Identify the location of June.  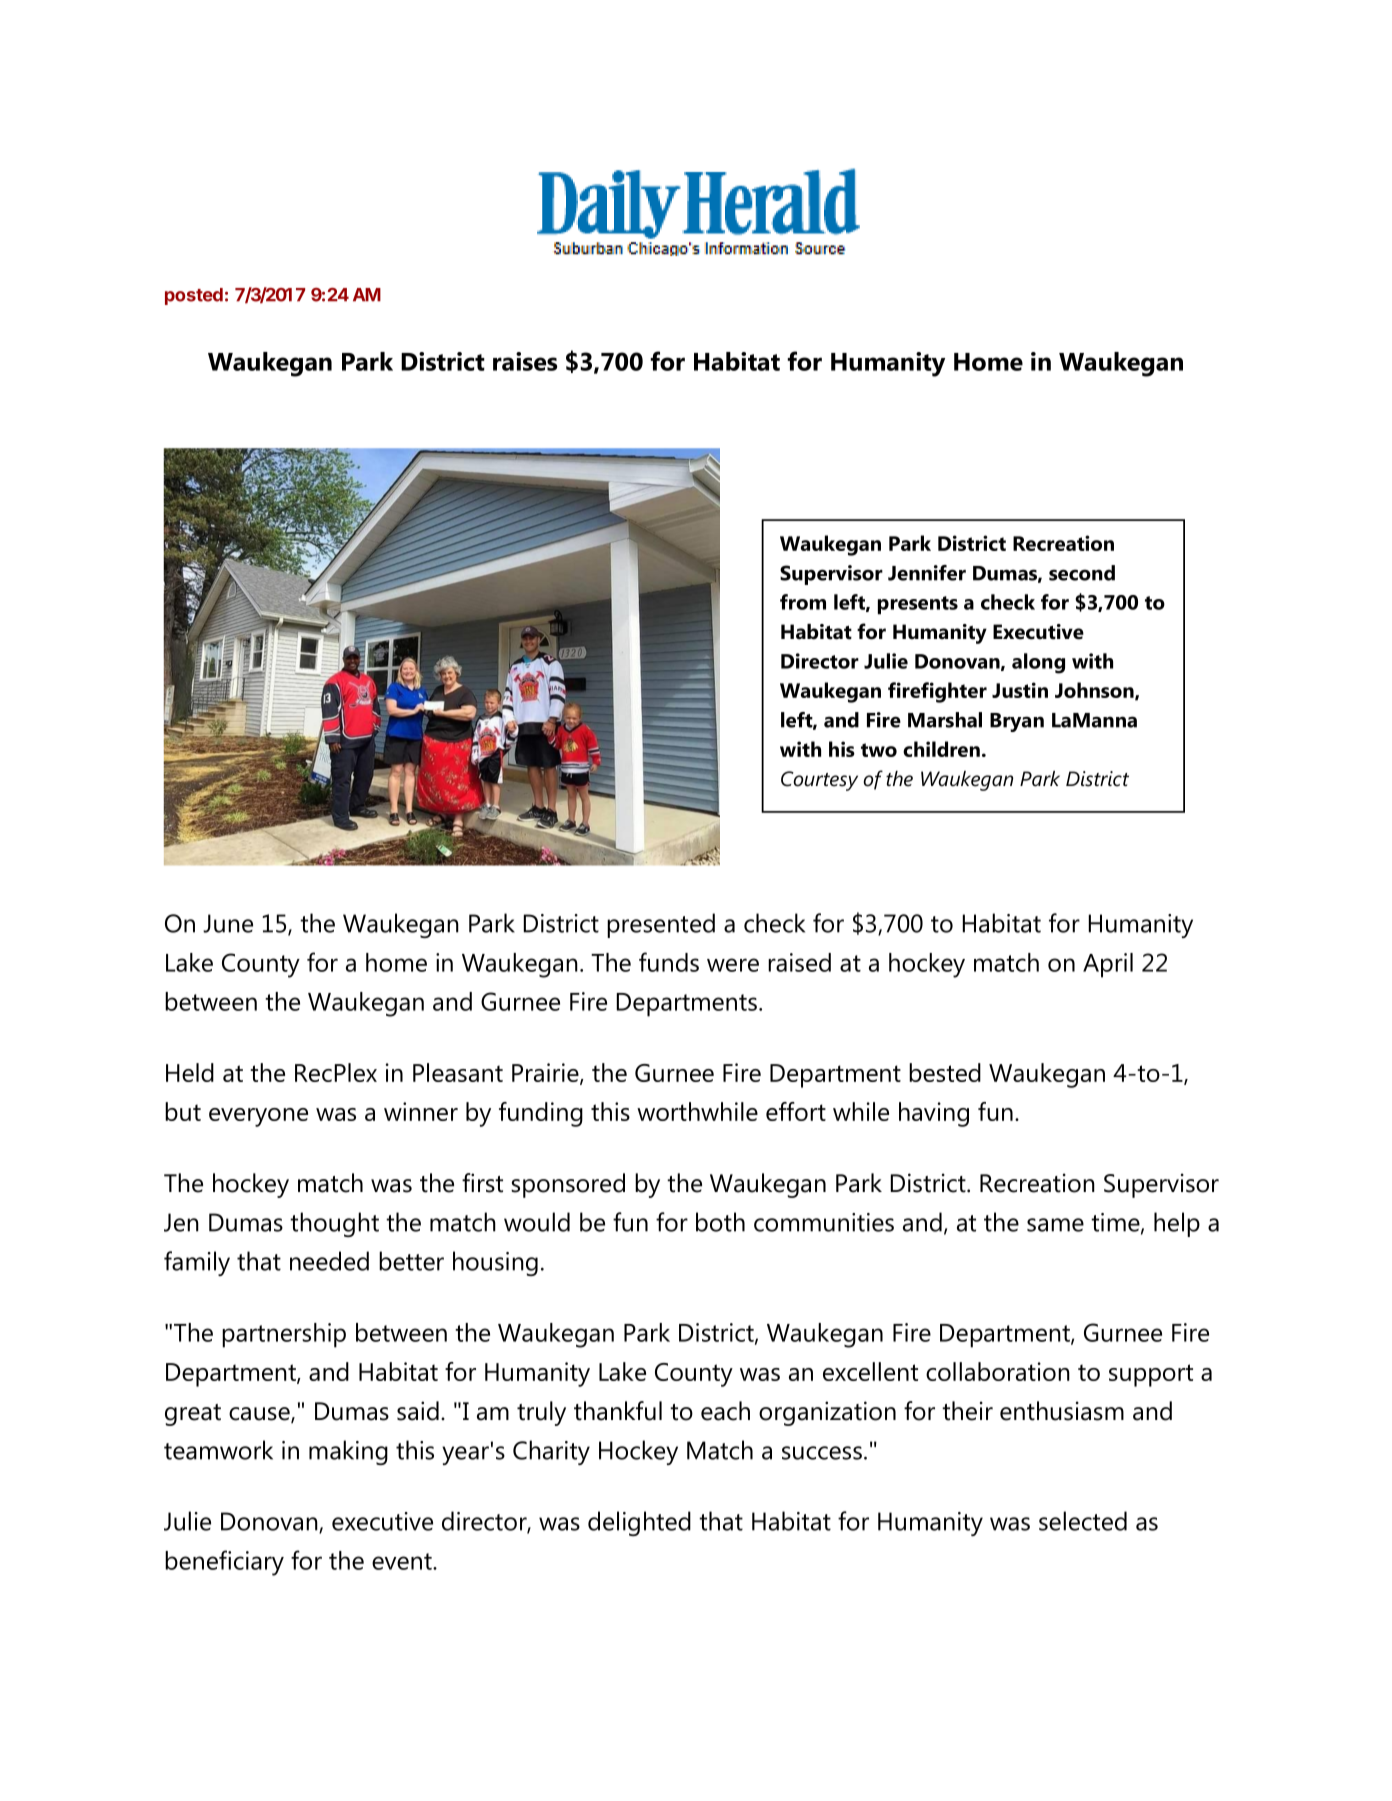
(228, 923).
